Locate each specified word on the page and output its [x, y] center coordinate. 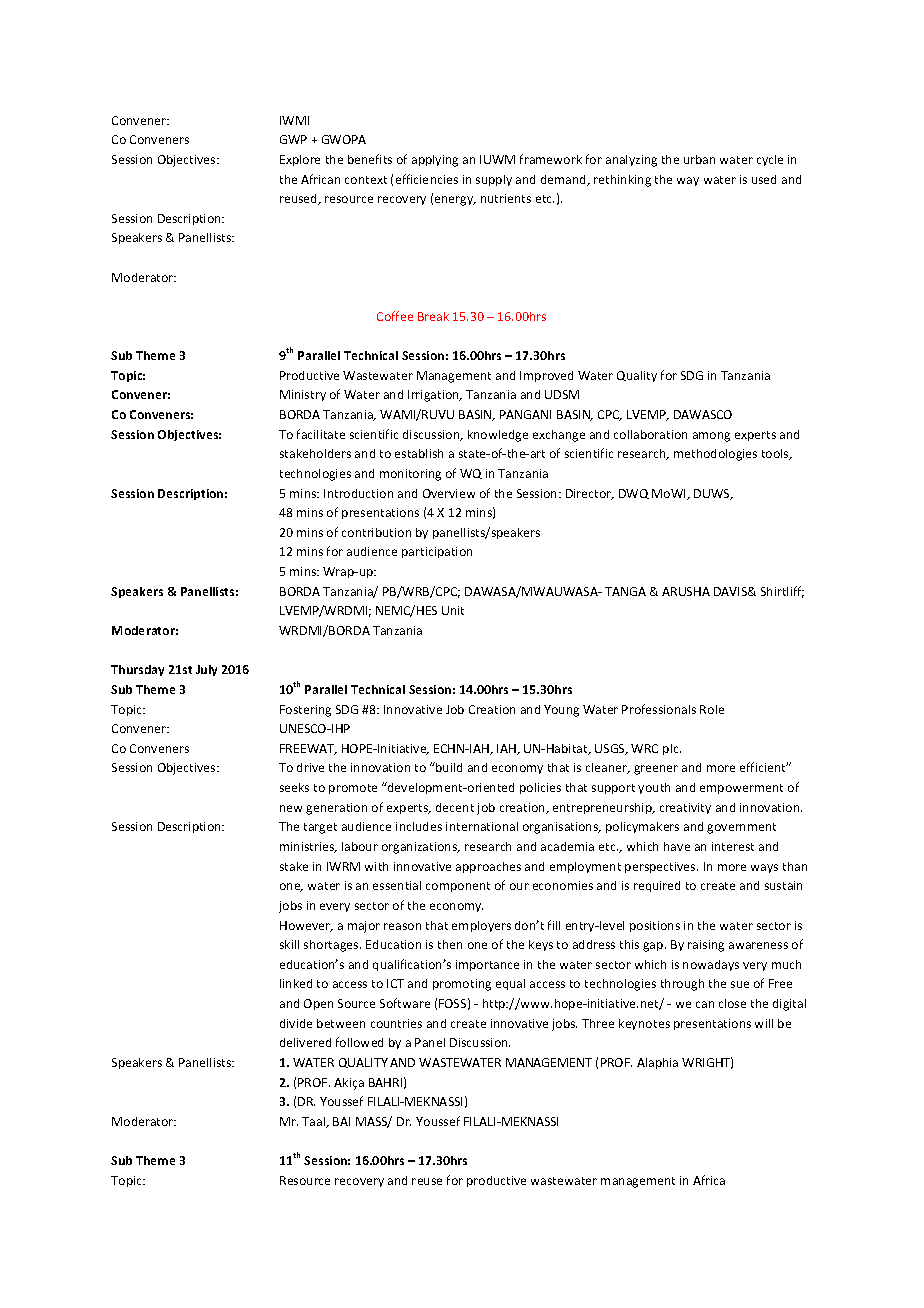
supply [494, 180]
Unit [453, 610]
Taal [315, 1122]
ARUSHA [686, 591]
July [206, 670]
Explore [300, 160]
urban [699, 159]
